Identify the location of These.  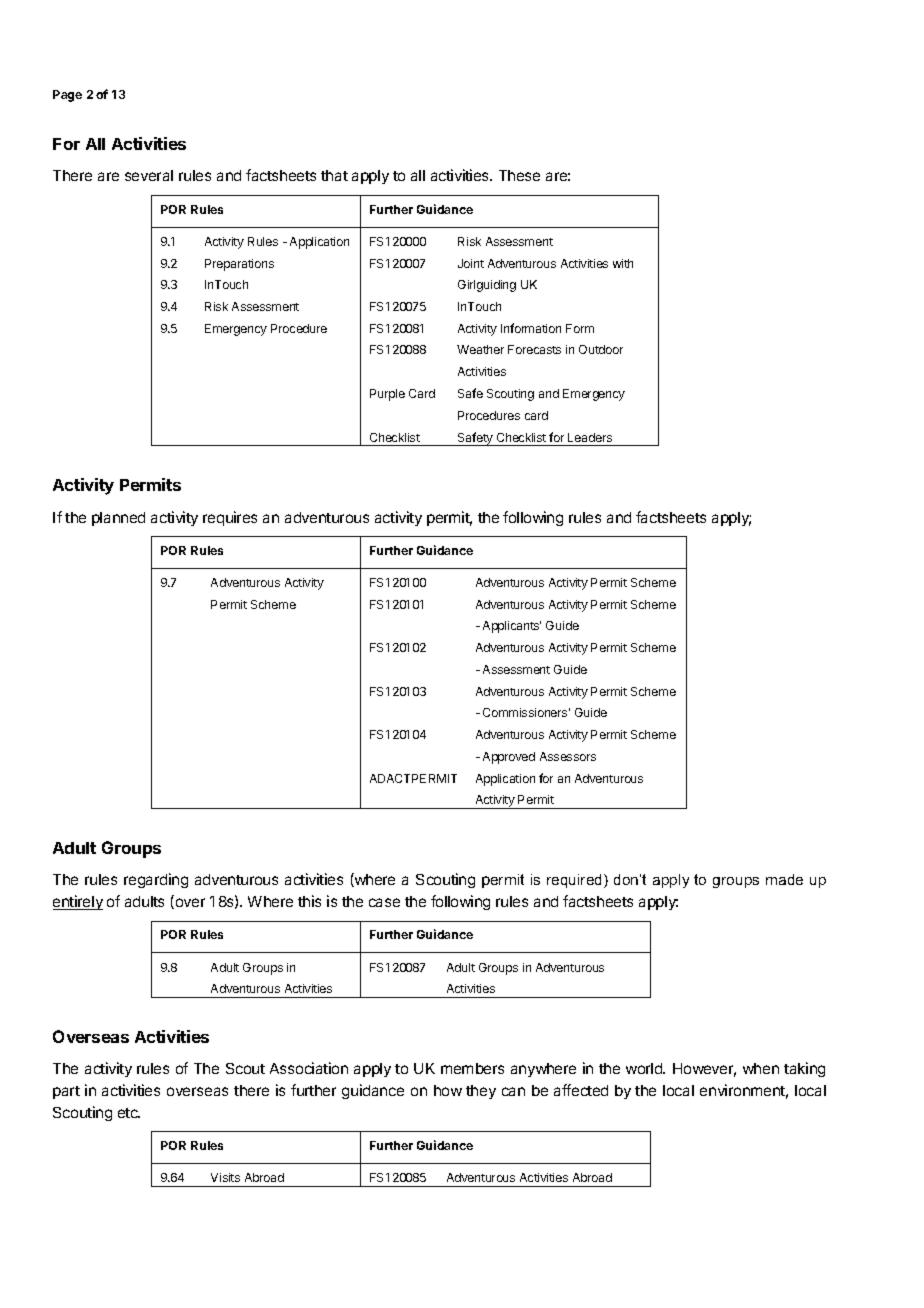
(519, 175).
